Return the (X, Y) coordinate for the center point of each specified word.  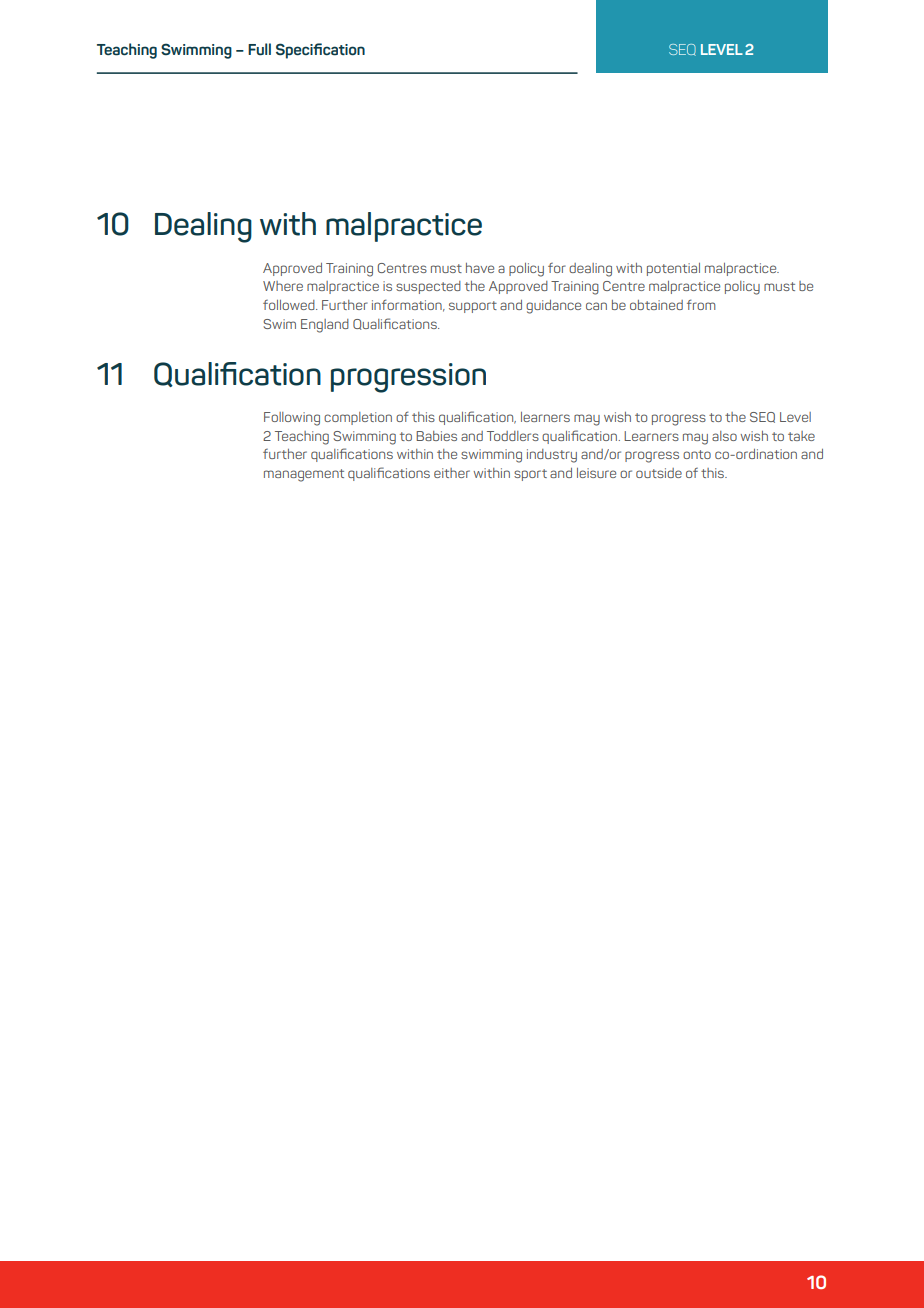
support (473, 307)
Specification (320, 51)
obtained (656, 305)
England (325, 326)
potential (673, 269)
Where (283, 286)
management (304, 475)
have (480, 268)
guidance (553, 307)
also (724, 436)
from (701, 304)
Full (259, 49)
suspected (428, 287)
